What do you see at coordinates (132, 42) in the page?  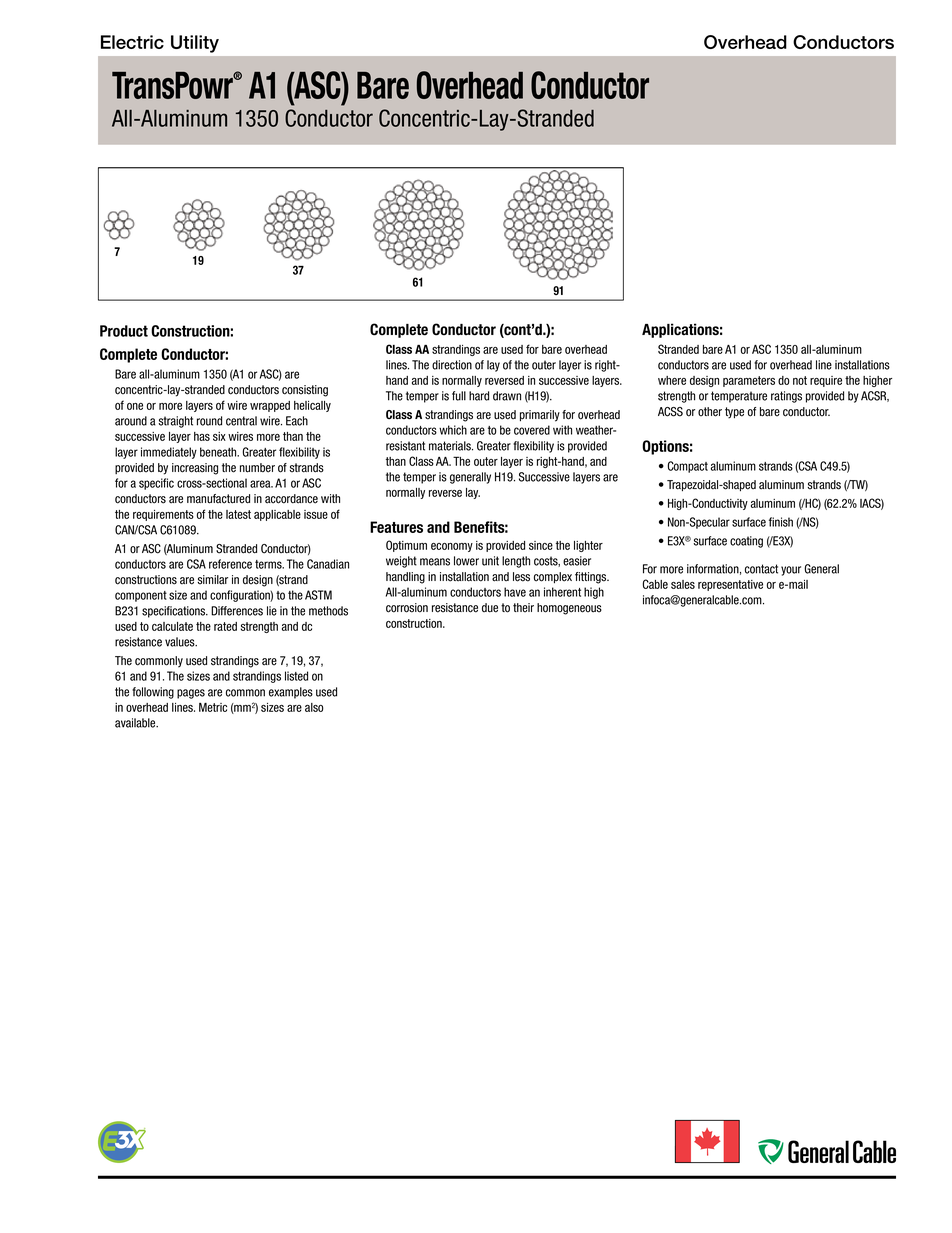 I see `Electric` at bounding box center [132, 42].
